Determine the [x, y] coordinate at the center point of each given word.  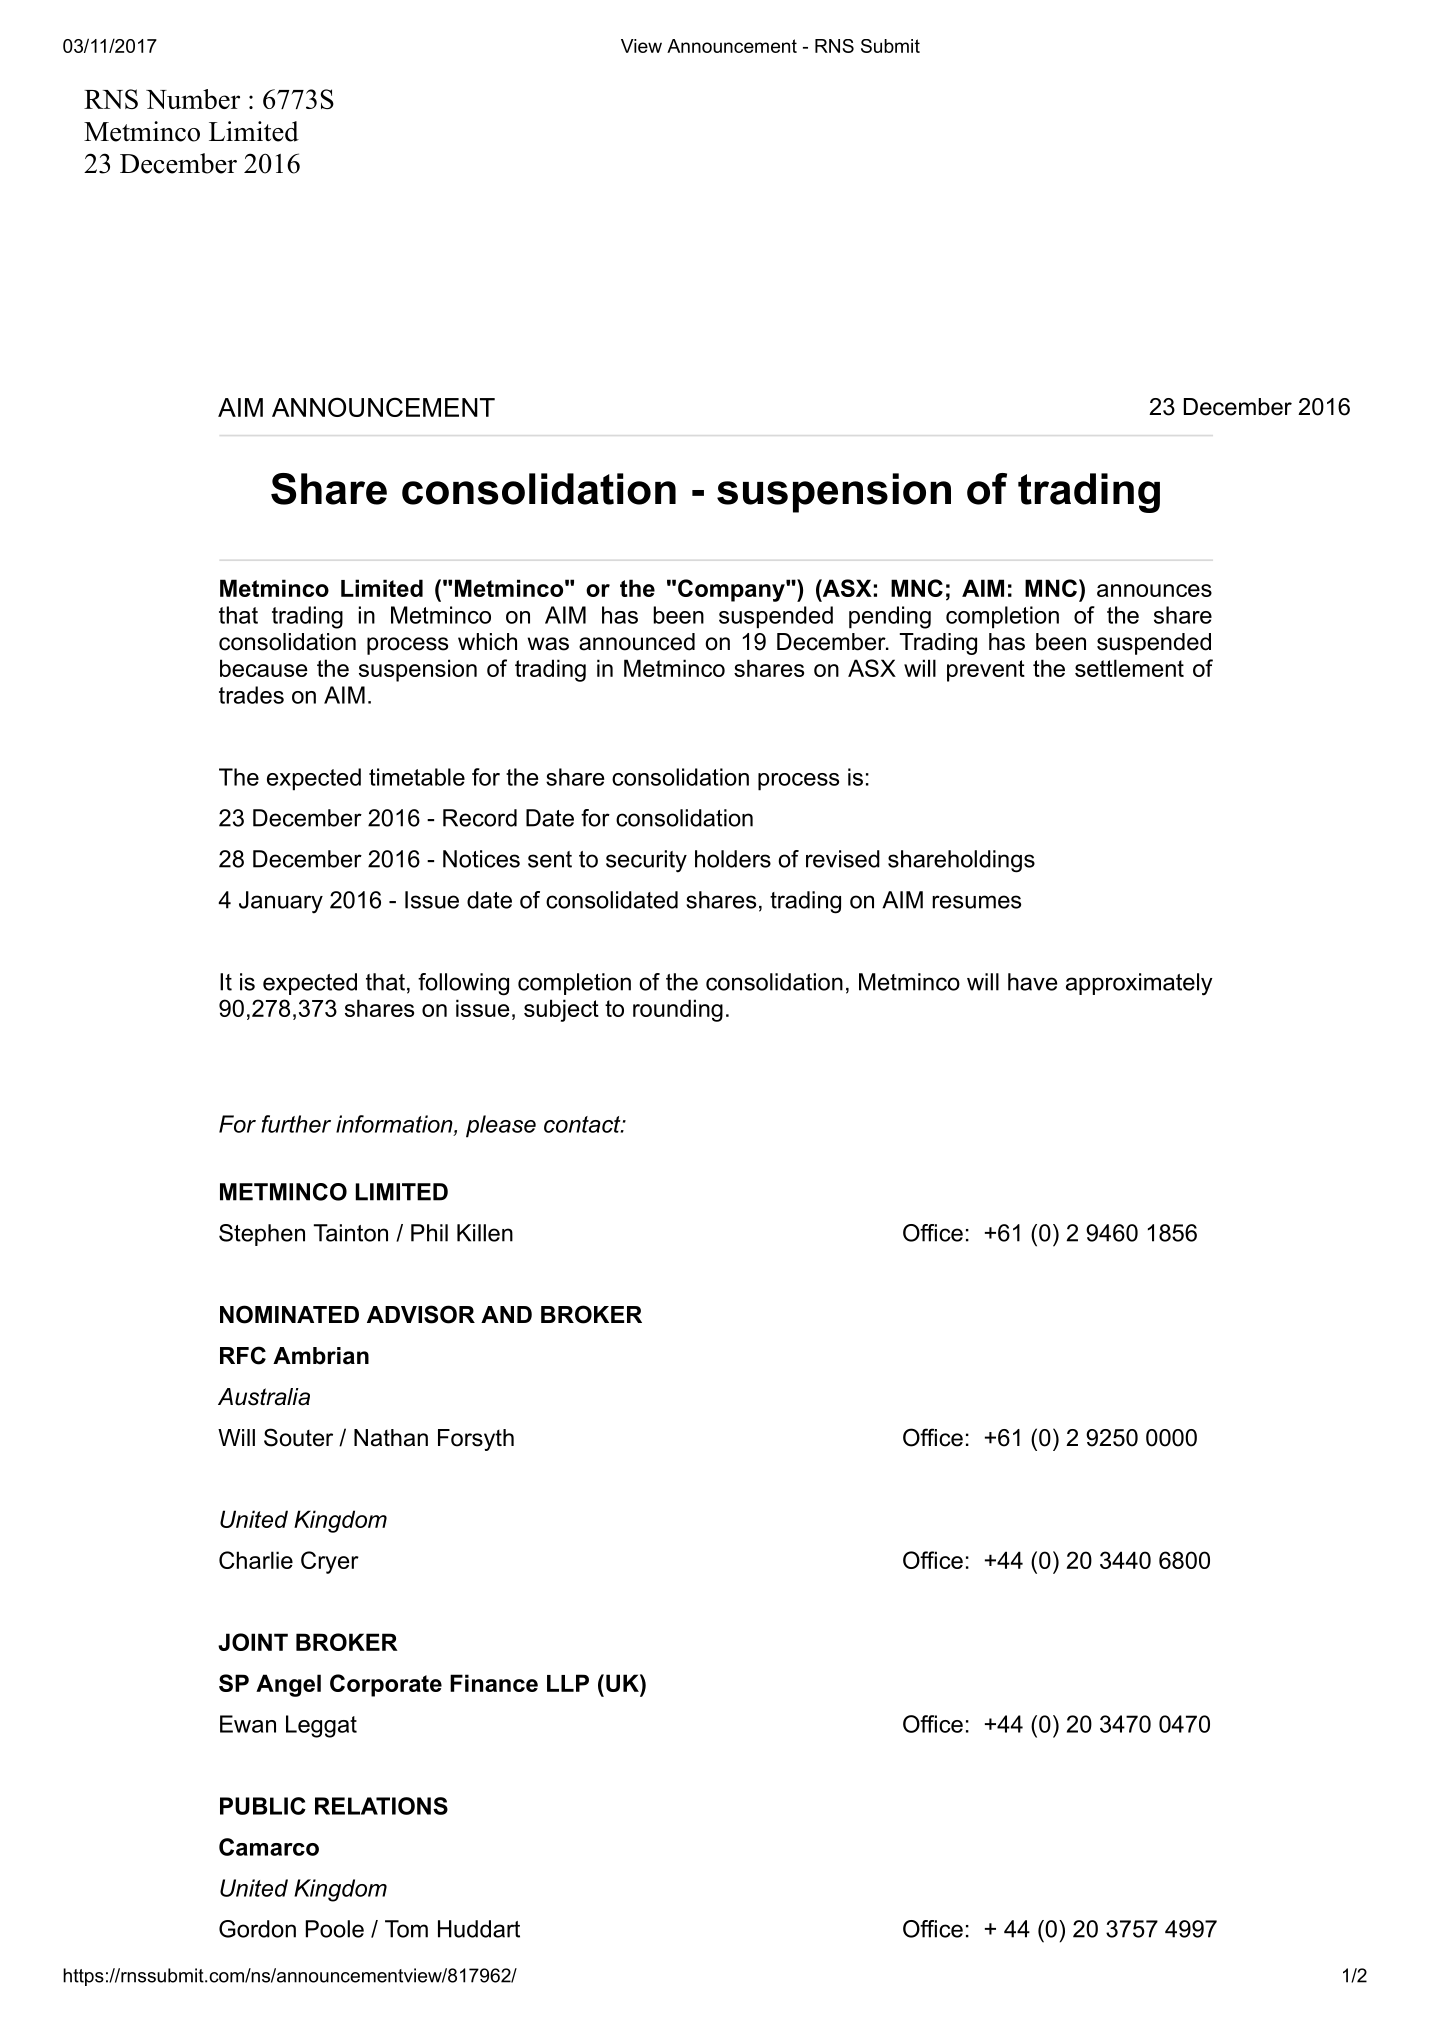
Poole [335, 1929]
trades [251, 695]
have [1032, 982]
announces [1154, 590]
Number [193, 99]
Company [732, 590]
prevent [986, 671]
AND [506, 1314]
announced [637, 642]
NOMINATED [289, 1314]
